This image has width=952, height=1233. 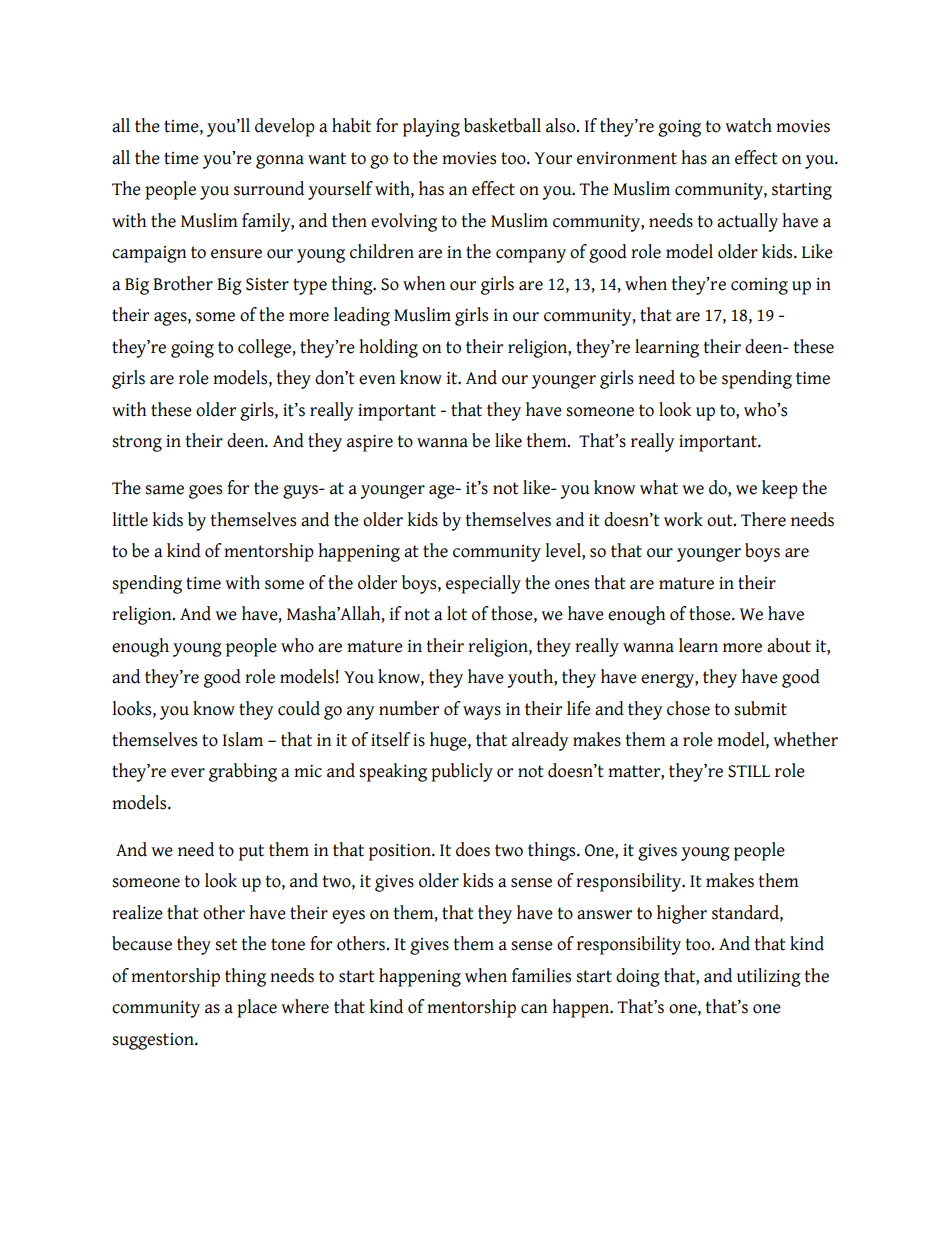 I want to click on playing, so click(x=431, y=127).
